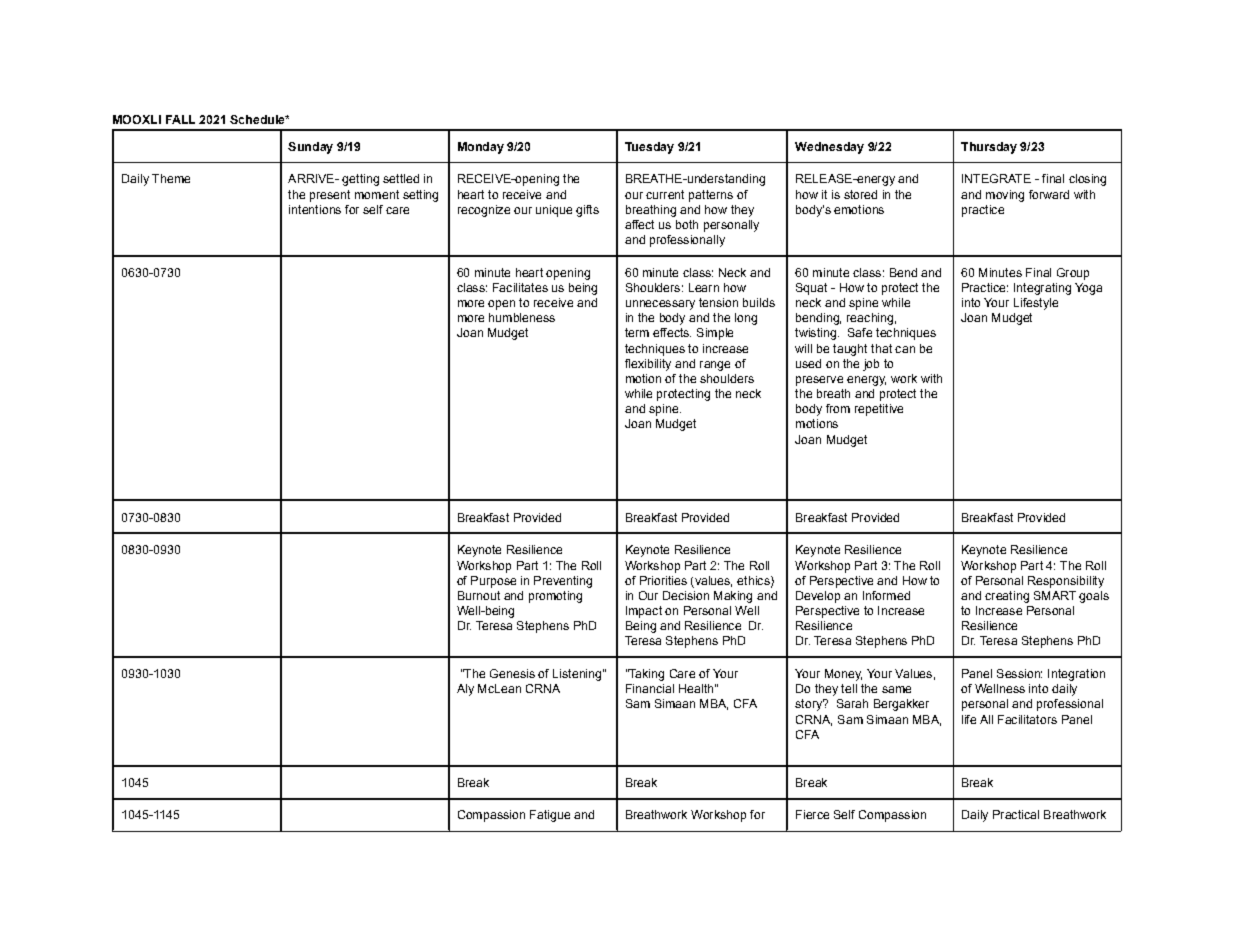  I want to click on Thursday, so click(989, 148).
